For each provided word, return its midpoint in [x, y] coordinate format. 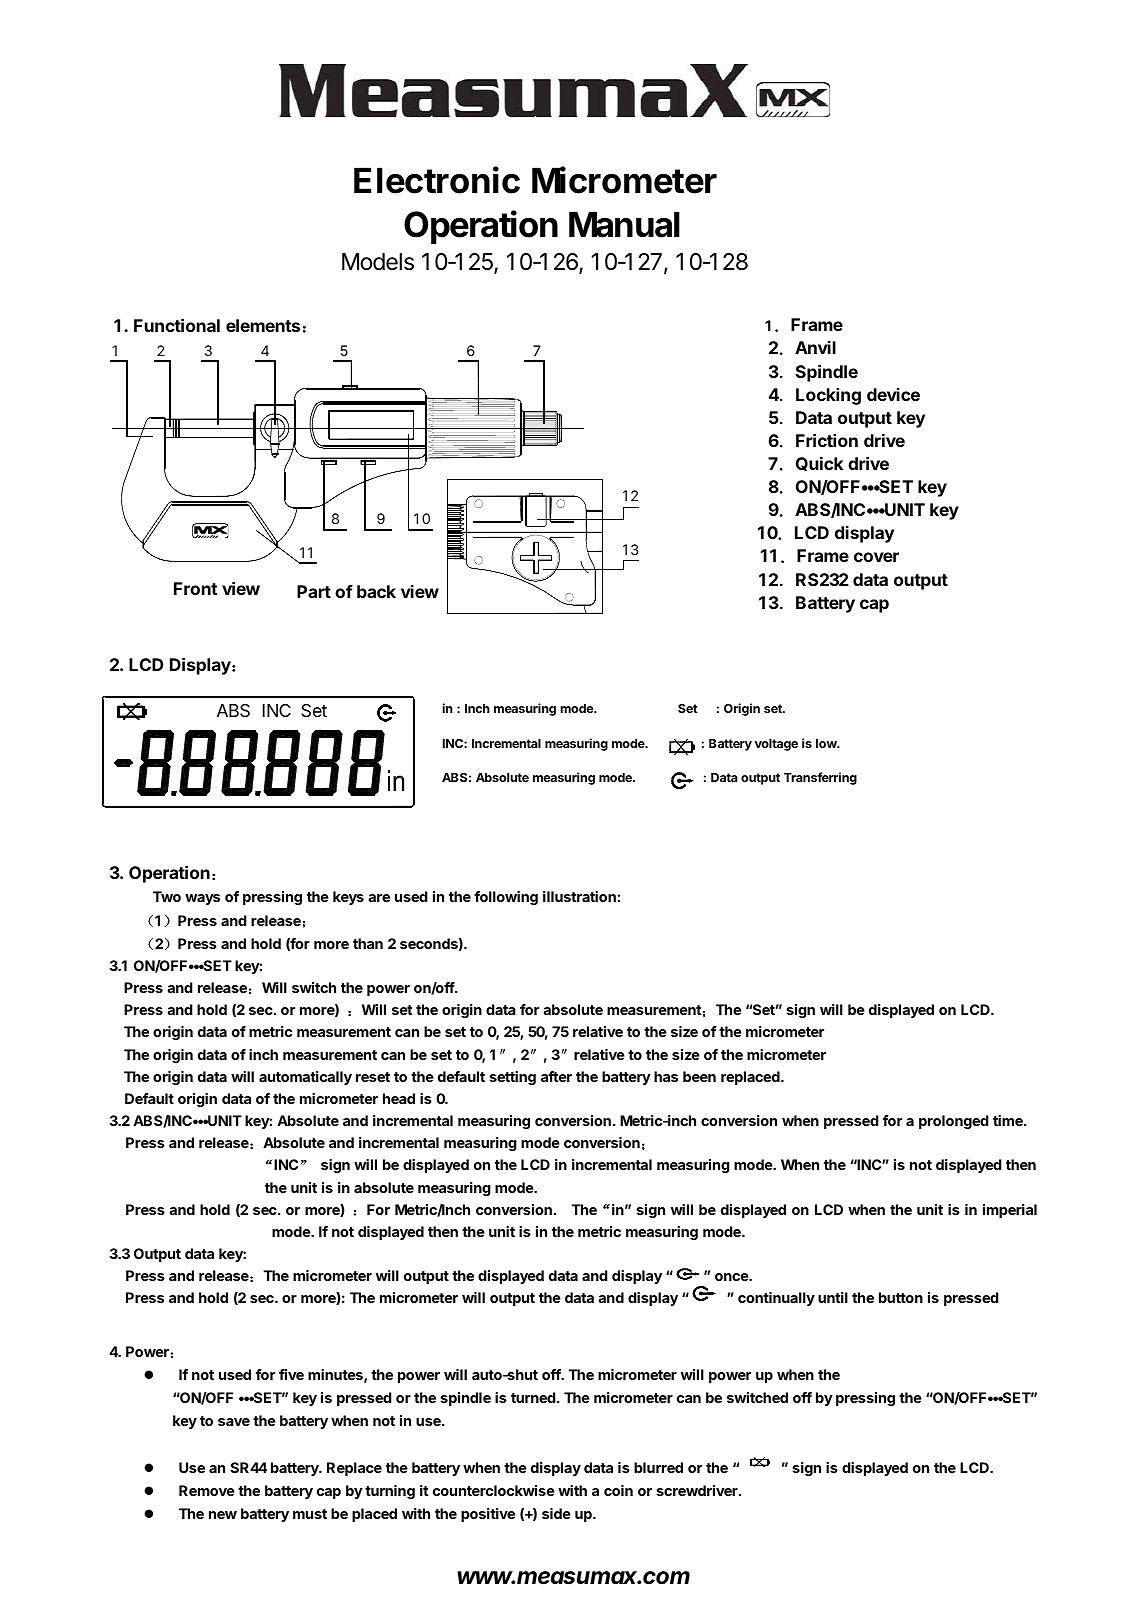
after [556, 1076]
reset [373, 1077]
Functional [177, 325]
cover [876, 557]
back [376, 591]
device [893, 394]
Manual [624, 224]
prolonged [954, 1122]
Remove [207, 1490]
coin [618, 1490]
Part [314, 591]
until [833, 1297]
